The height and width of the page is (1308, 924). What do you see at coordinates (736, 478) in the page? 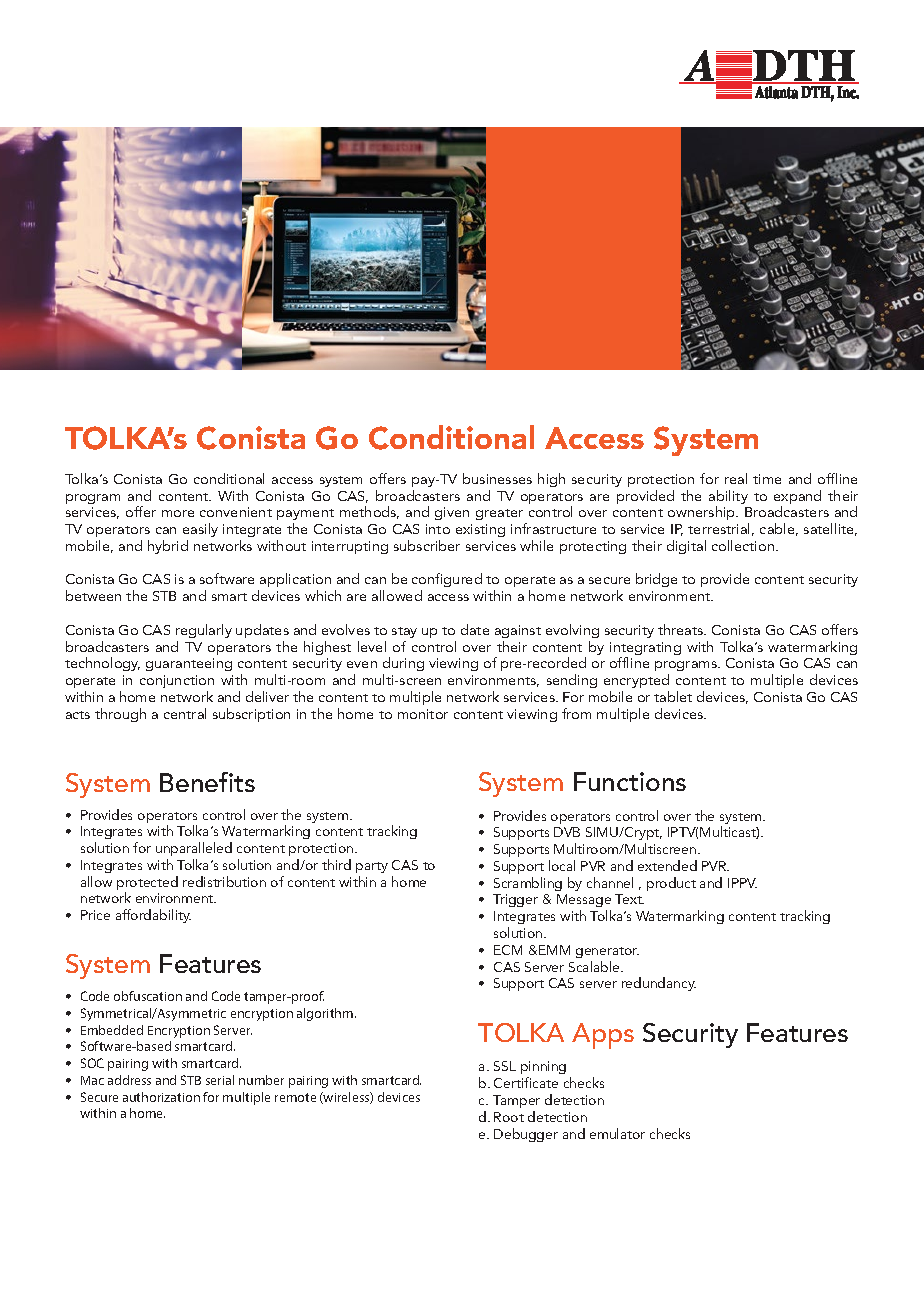
I see `real` at bounding box center [736, 478].
